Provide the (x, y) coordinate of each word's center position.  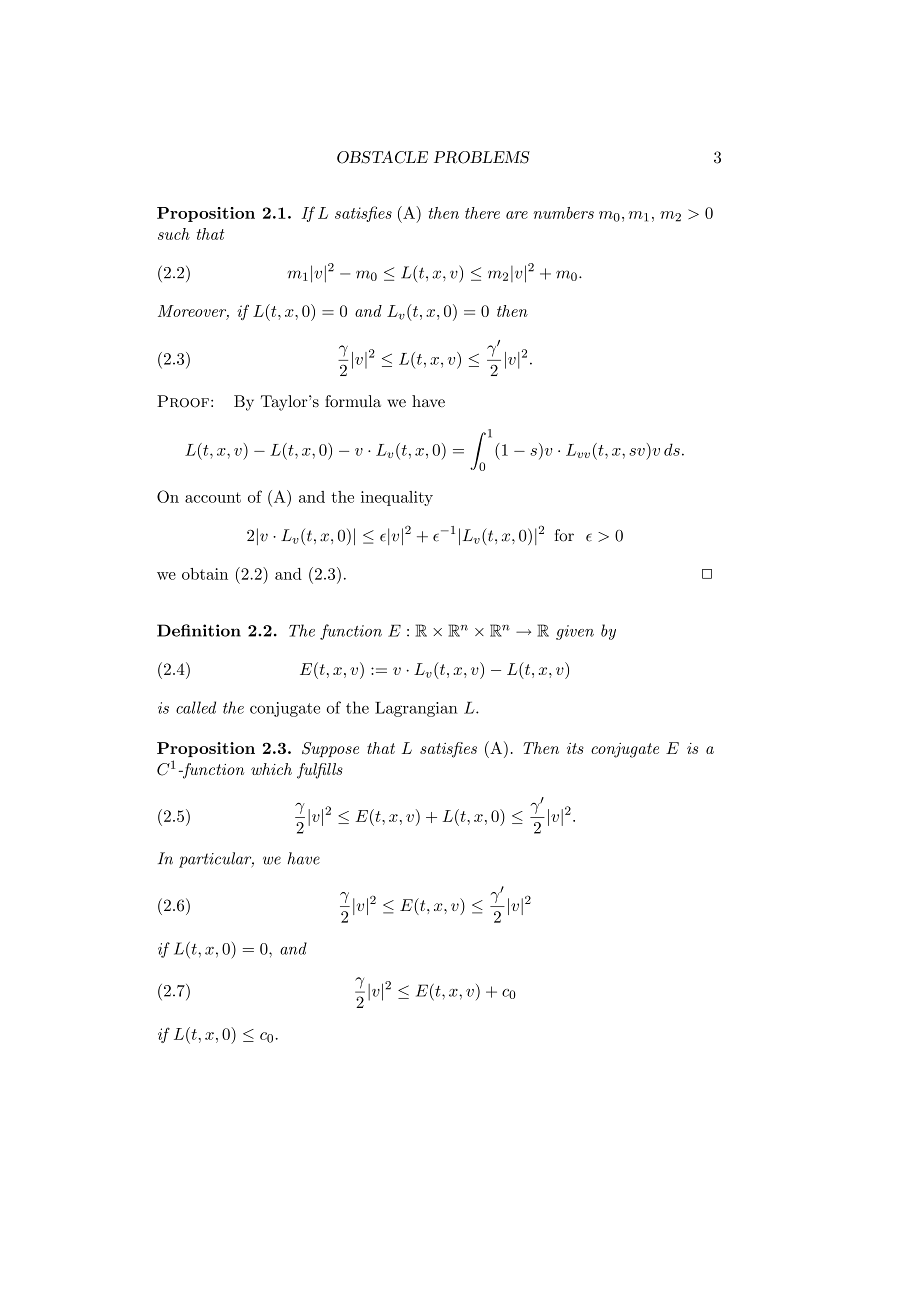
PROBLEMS (482, 157)
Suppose (330, 749)
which (271, 769)
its (575, 748)
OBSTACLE (382, 157)
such (174, 234)
